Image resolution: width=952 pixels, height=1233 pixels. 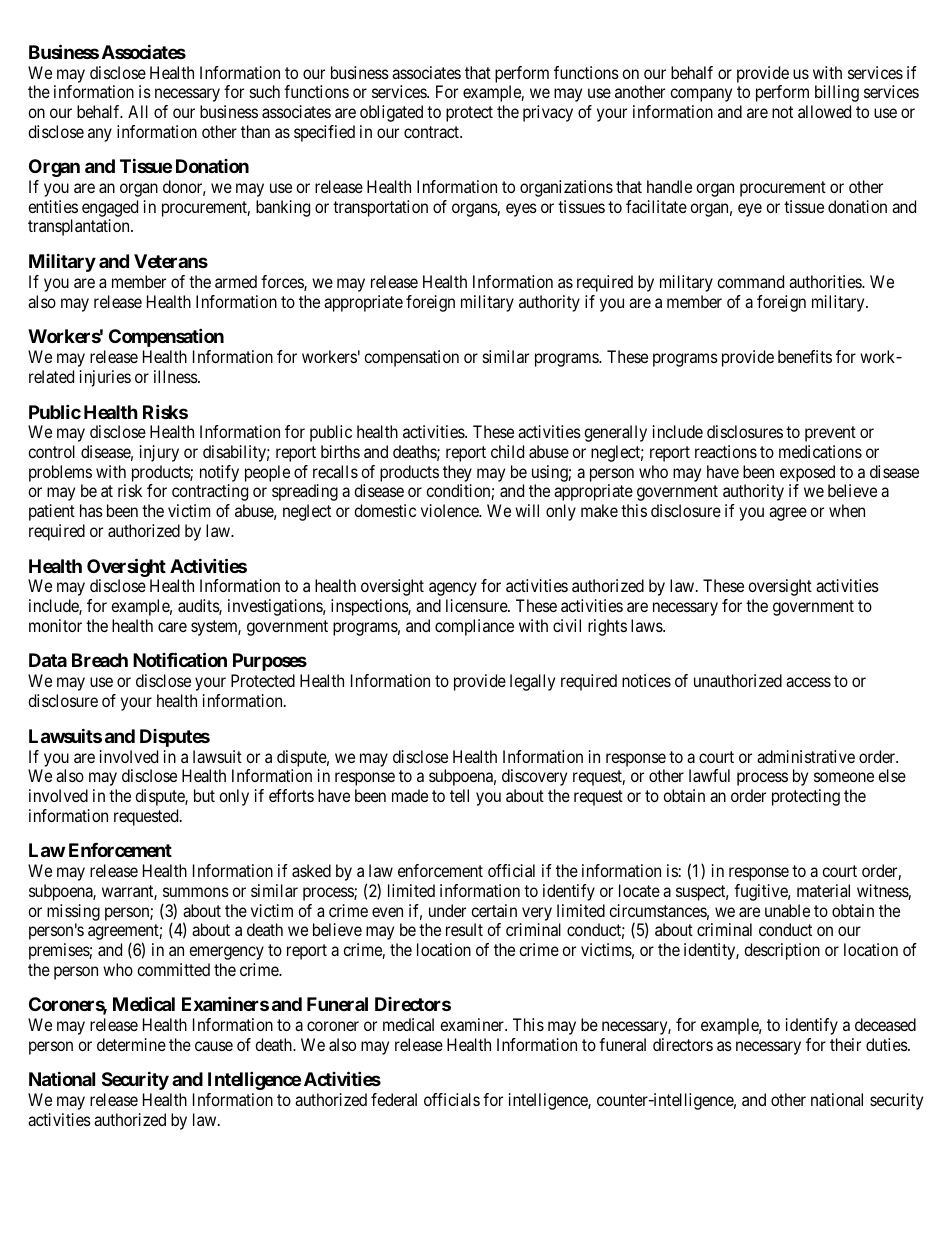 I want to click on than, so click(x=255, y=131).
